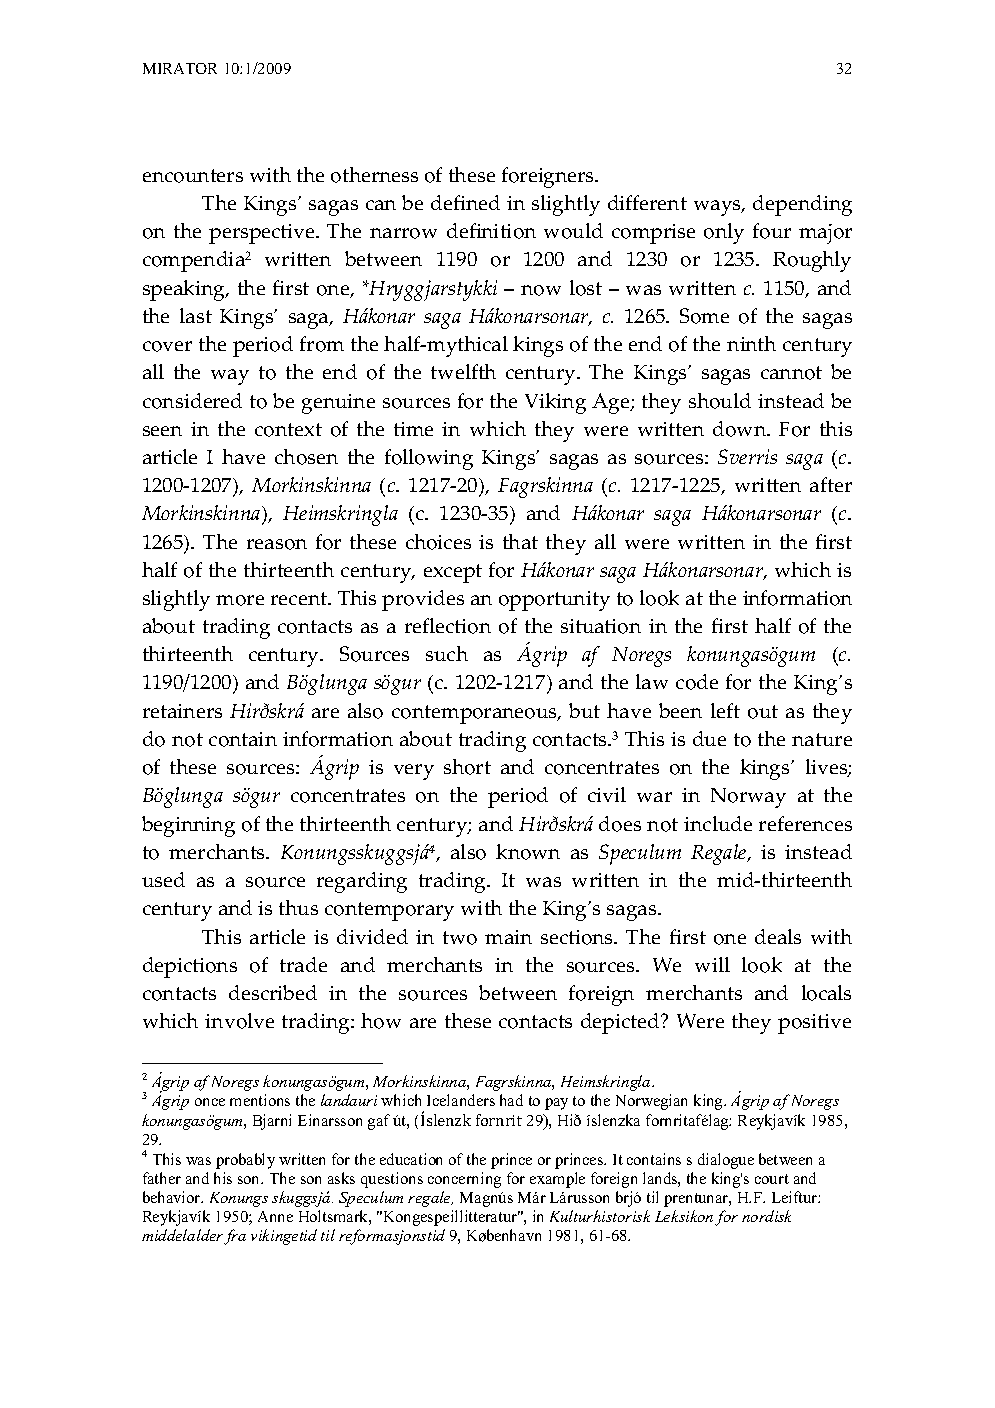 The image size is (995, 1408). What do you see at coordinates (263, 234) in the screenshot?
I see `perspective` at bounding box center [263, 234].
